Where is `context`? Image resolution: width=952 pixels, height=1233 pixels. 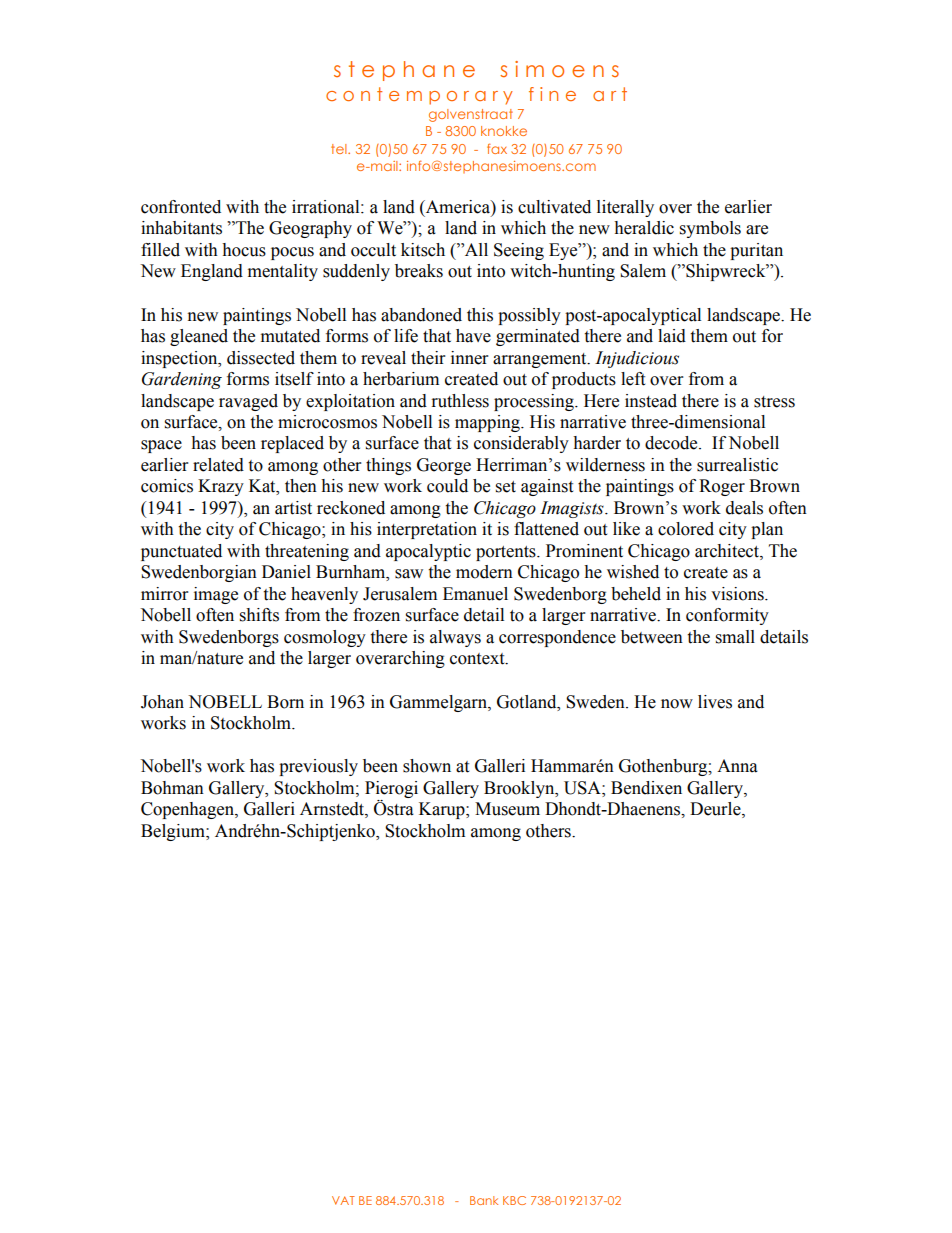 context is located at coordinates (478, 659).
